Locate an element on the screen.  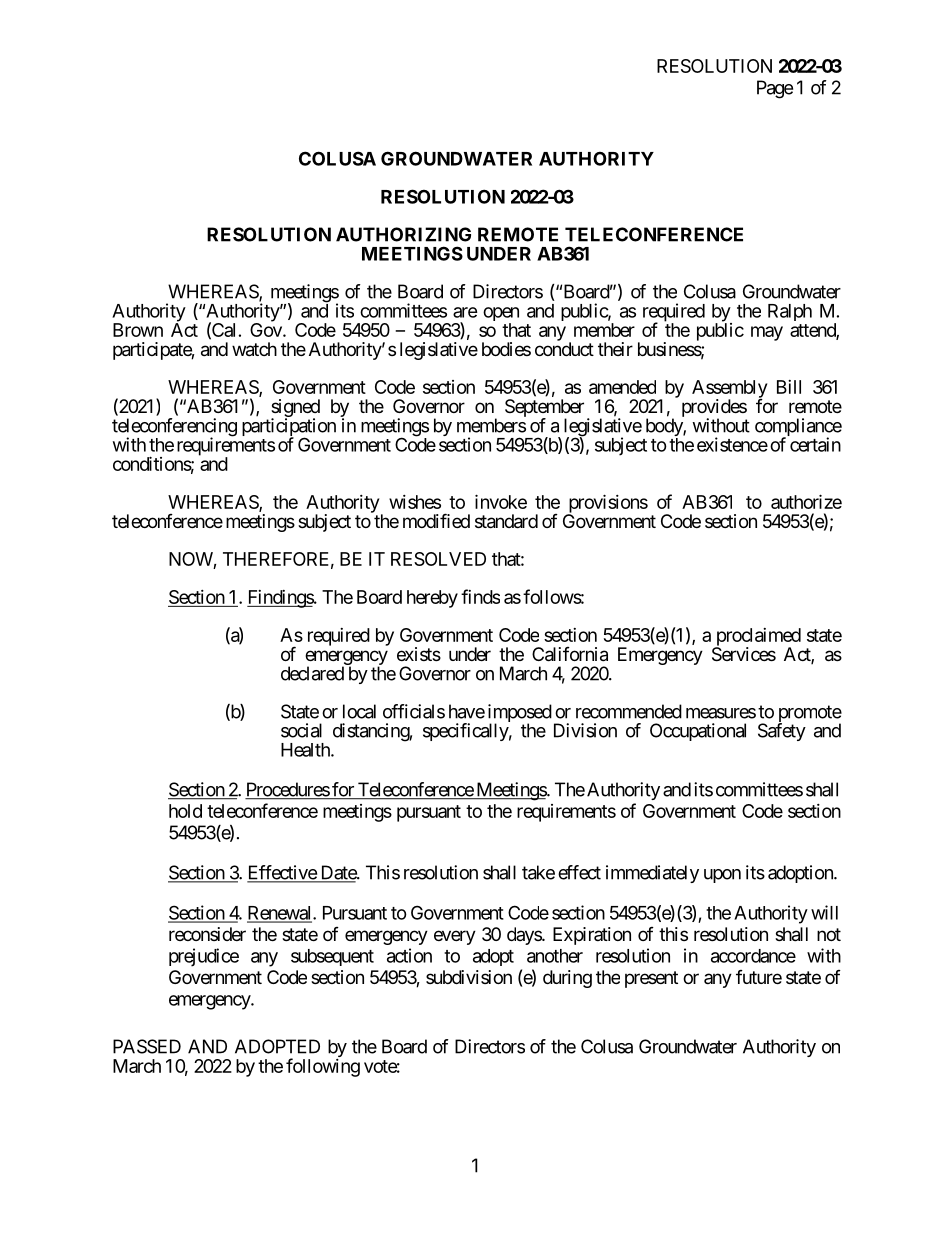
watch is located at coordinates (254, 349).
